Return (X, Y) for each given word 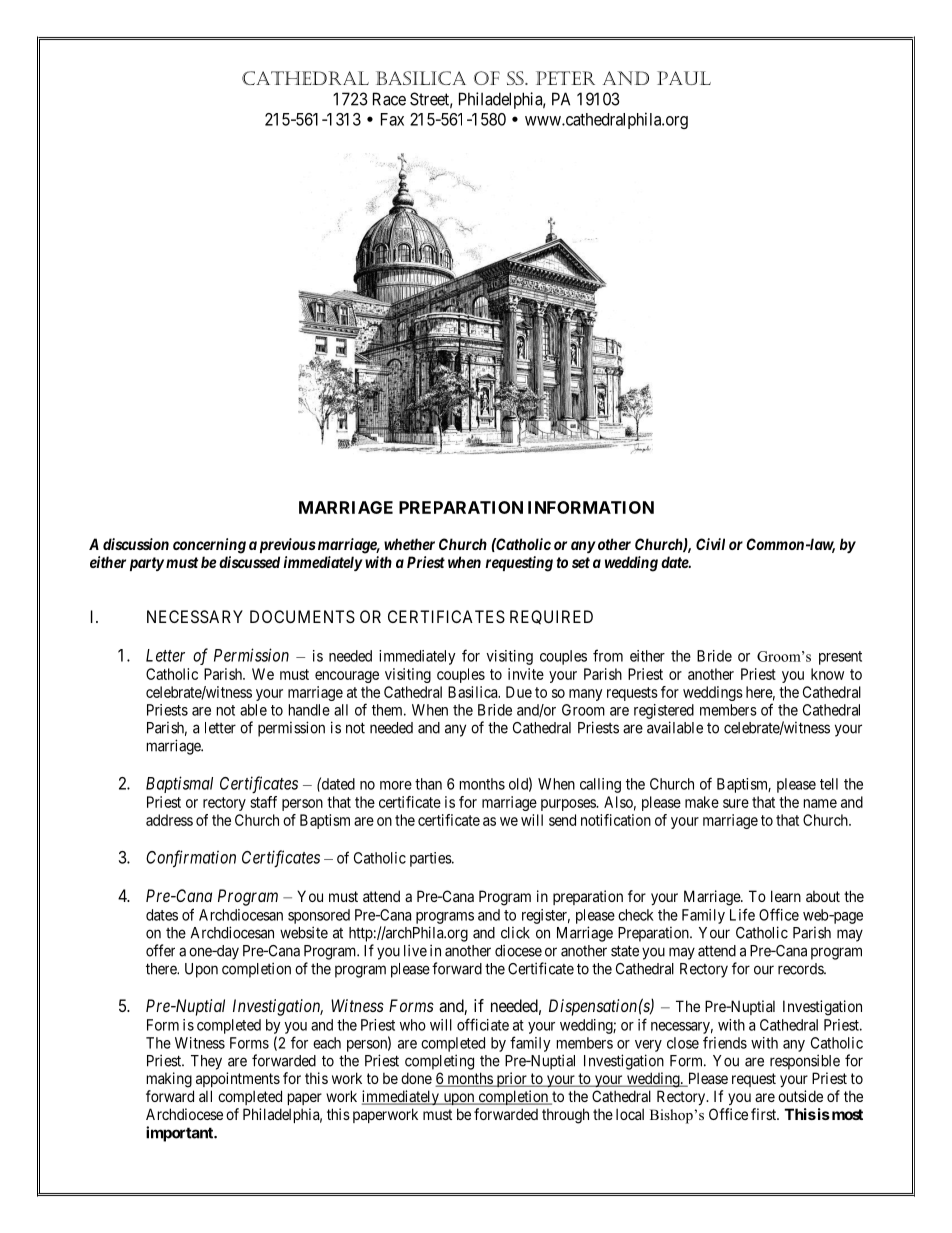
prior (511, 1079)
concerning (209, 546)
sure (736, 803)
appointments (238, 1079)
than (428, 784)
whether (409, 544)
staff (263, 802)
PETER (565, 78)
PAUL (684, 78)
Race (389, 99)
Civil (710, 544)
